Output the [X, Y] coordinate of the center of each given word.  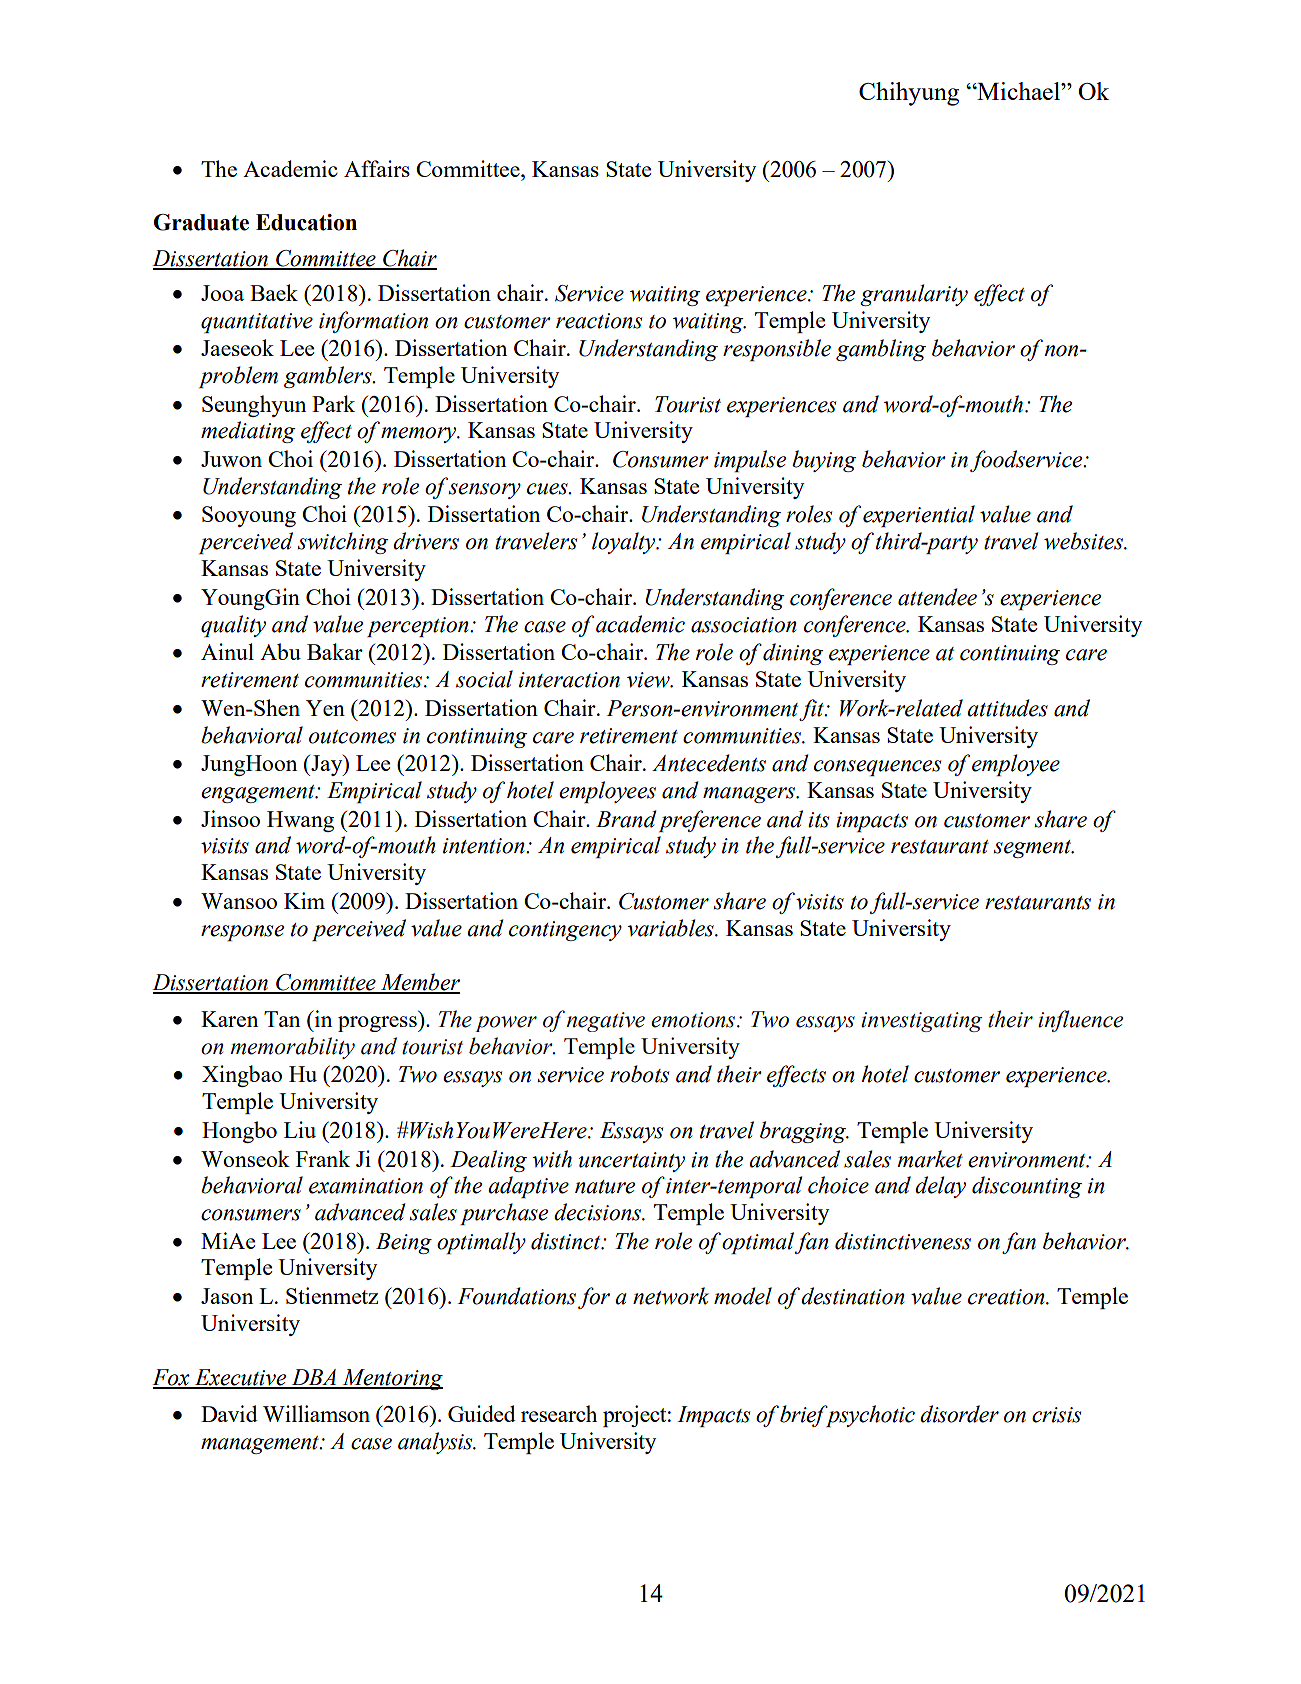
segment [1034, 849]
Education [306, 222]
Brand [626, 819]
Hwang [300, 821]
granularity [914, 295]
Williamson [316, 1413]
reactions [599, 321]
